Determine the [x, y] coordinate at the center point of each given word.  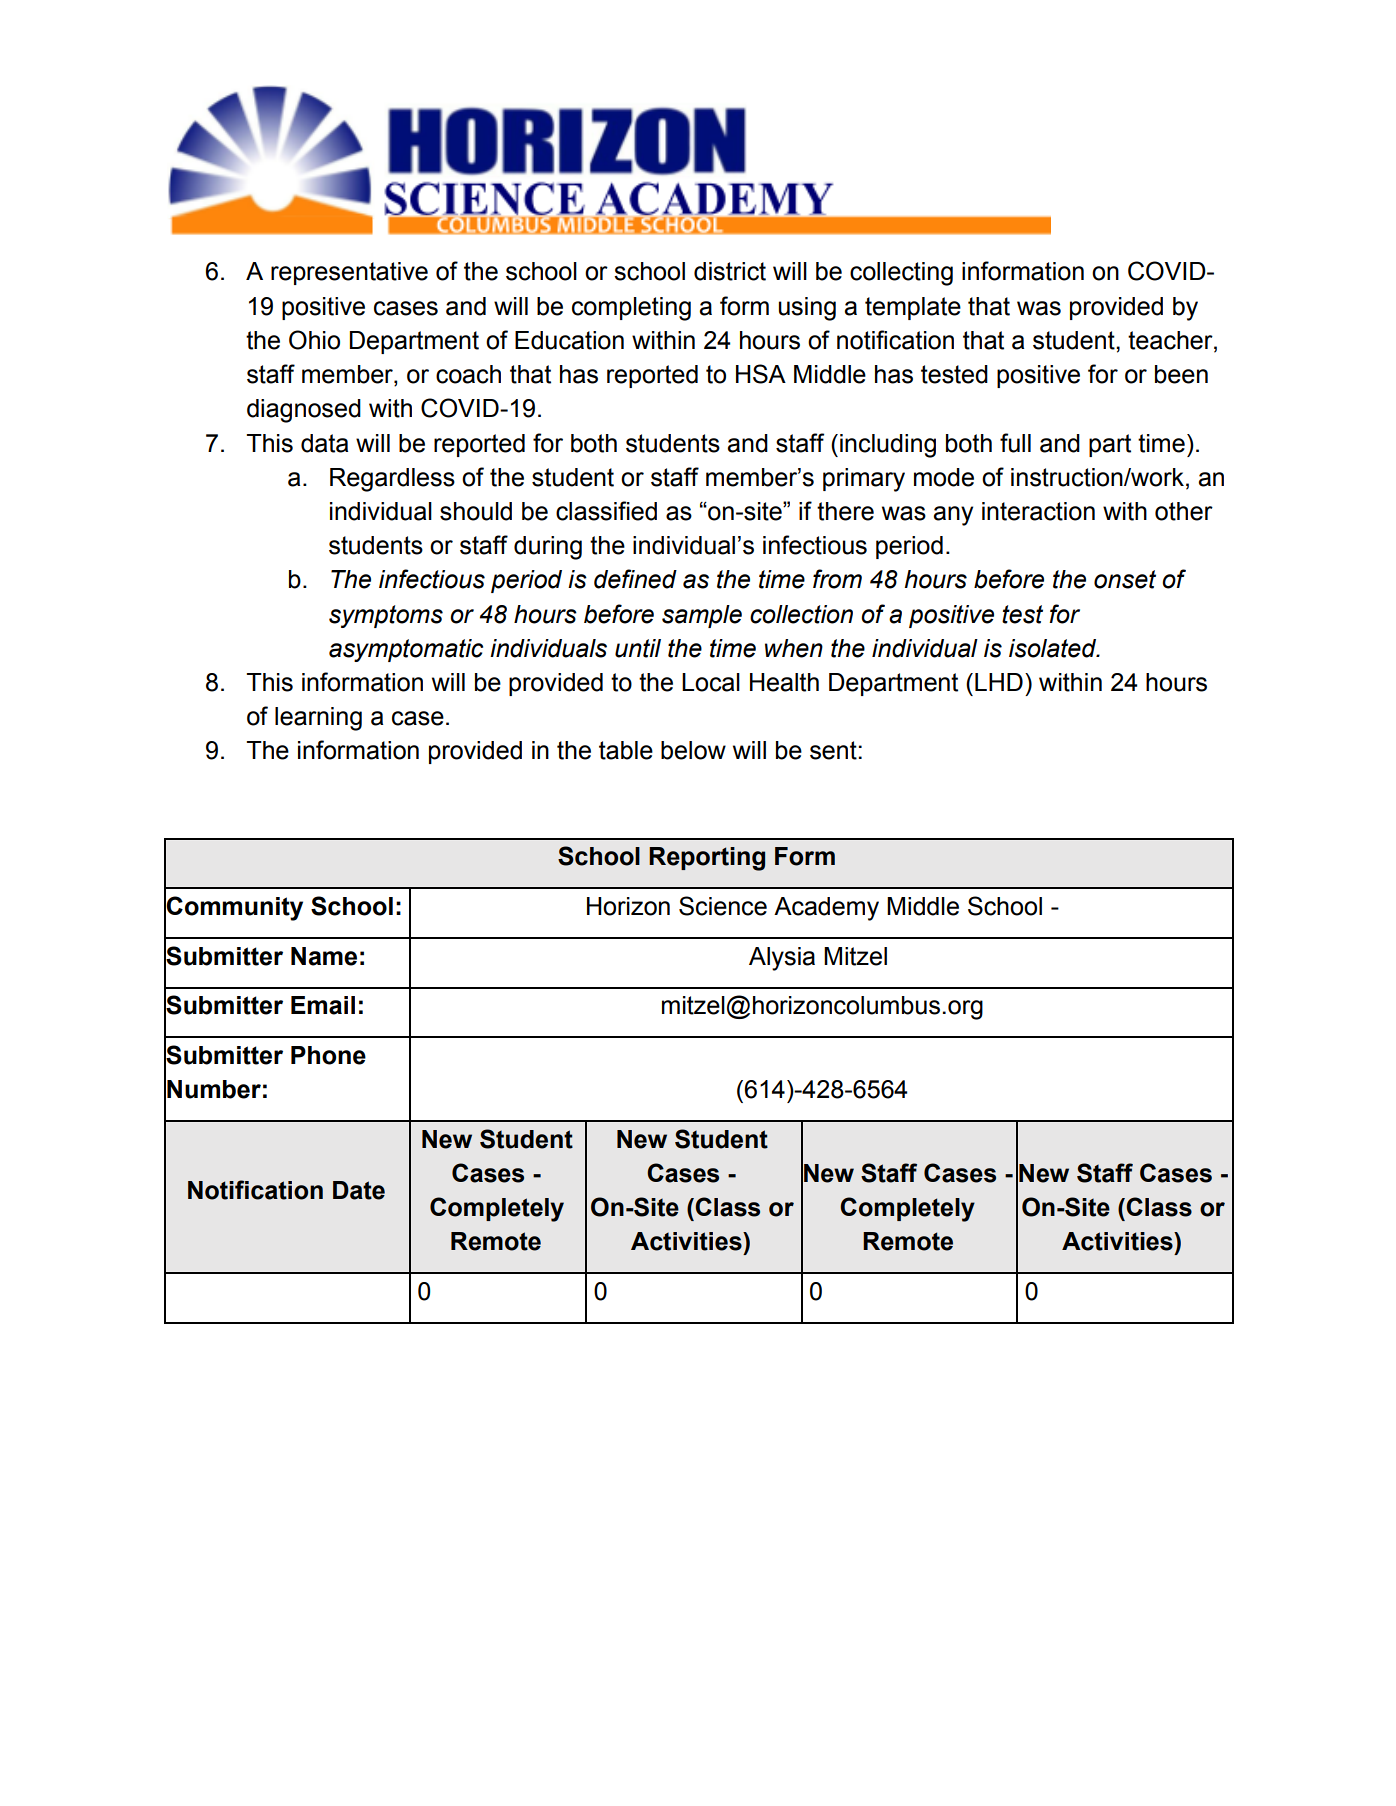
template [913, 308]
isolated [1054, 648]
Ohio [314, 340]
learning [318, 719]
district [730, 271]
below [693, 750]
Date [359, 1190]
